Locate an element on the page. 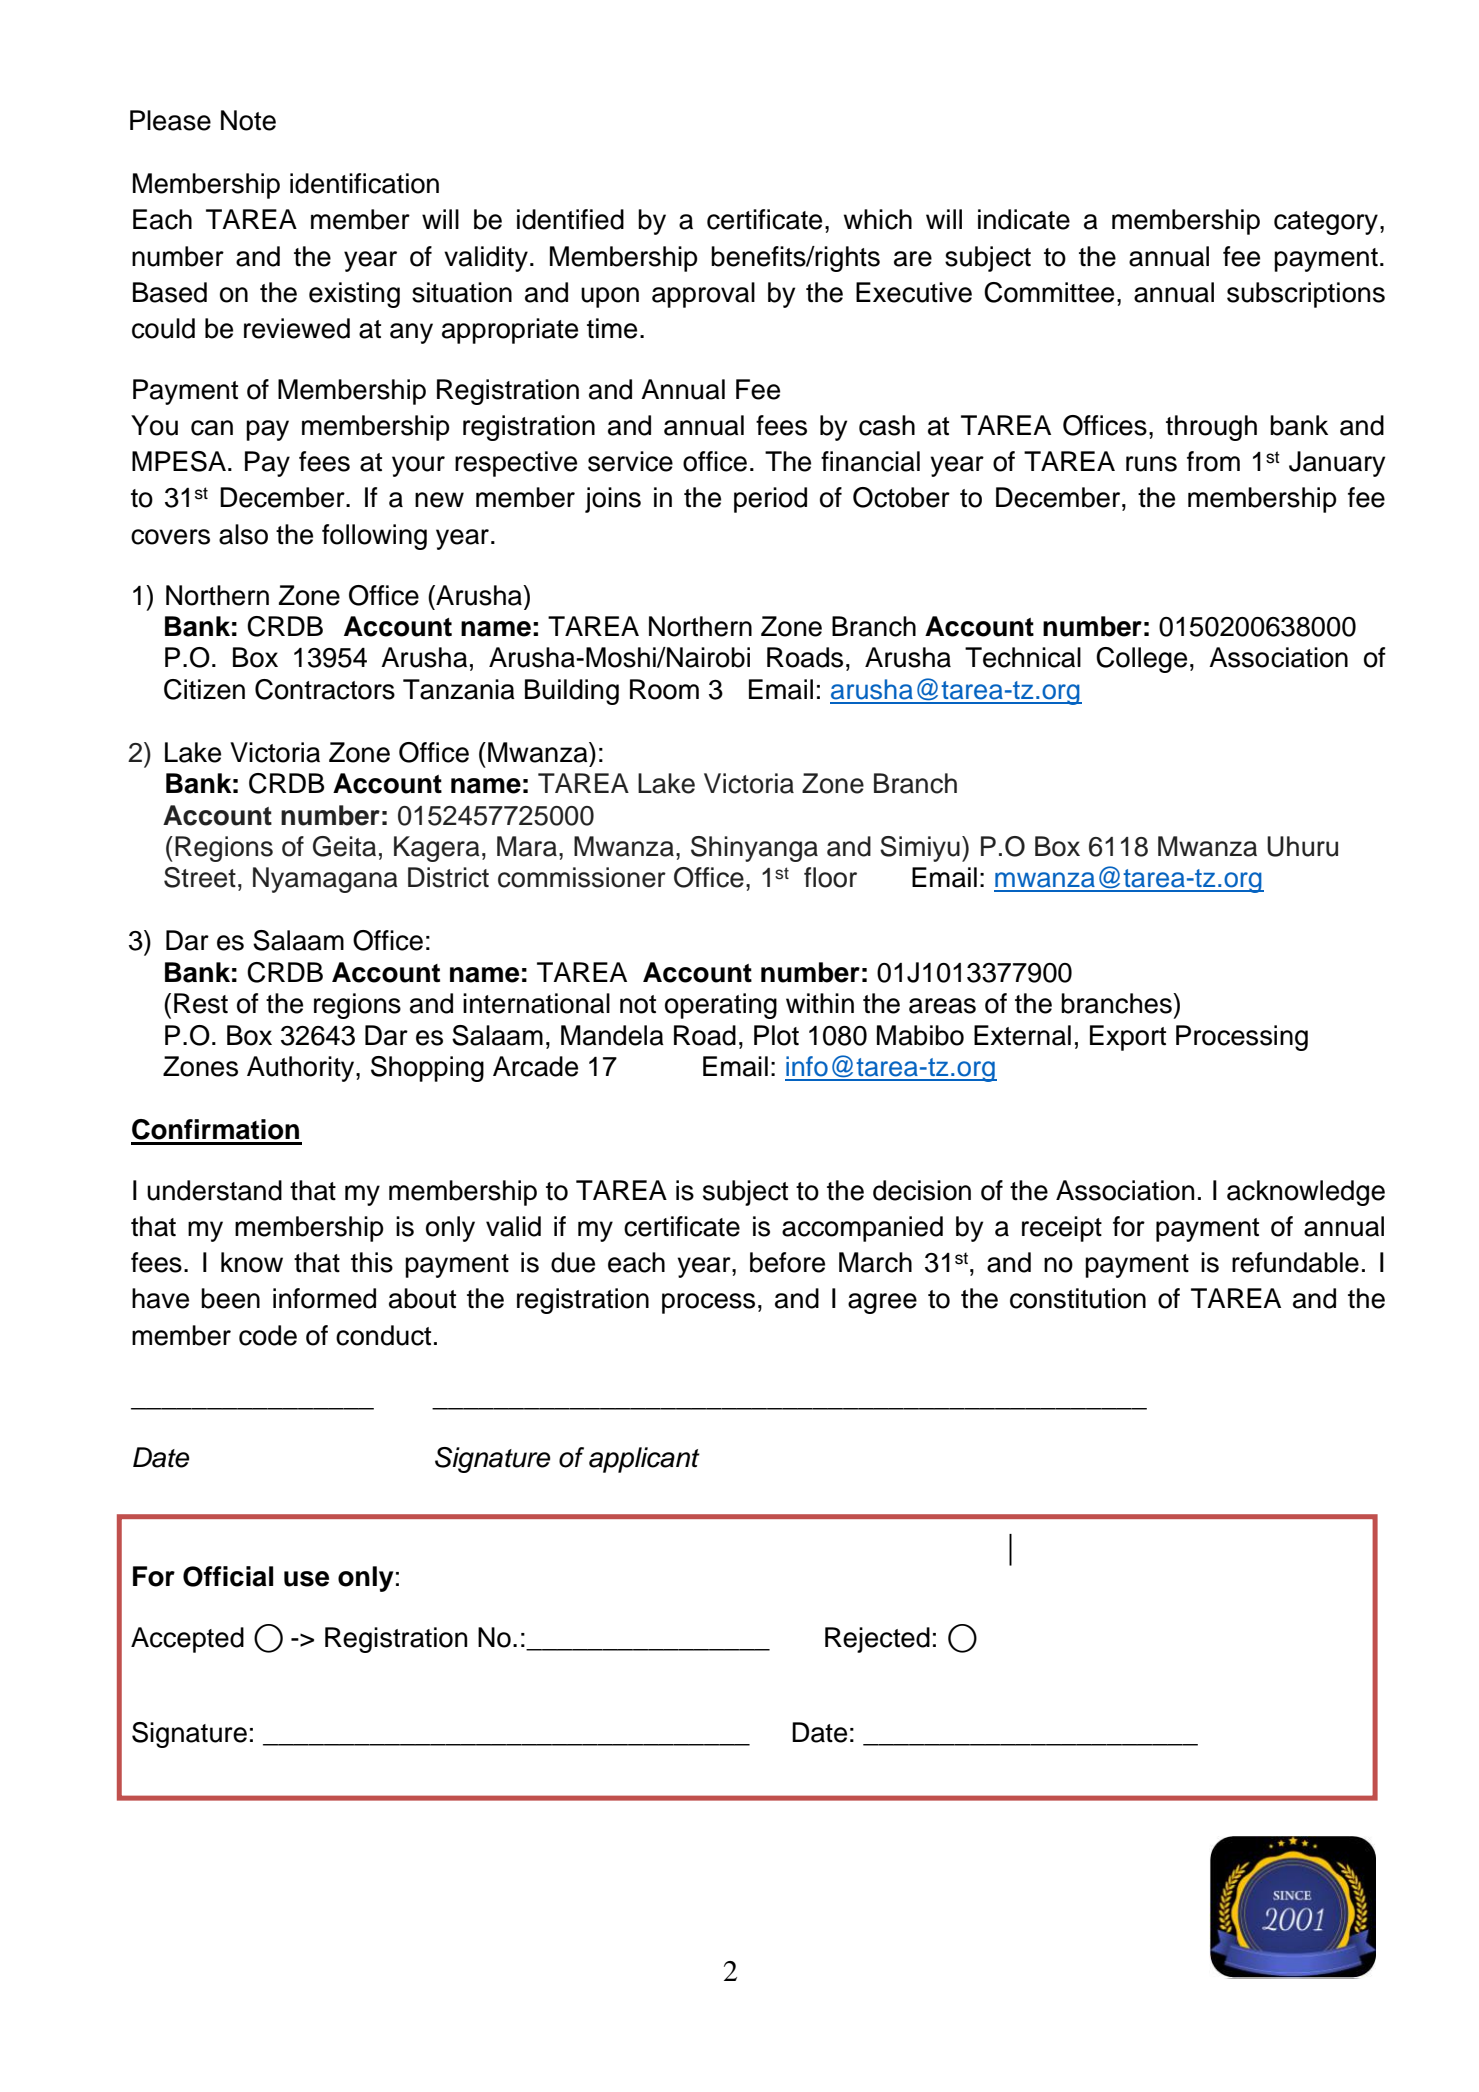 The width and height of the document is (1479, 2092). Street is located at coordinates (200, 877).
